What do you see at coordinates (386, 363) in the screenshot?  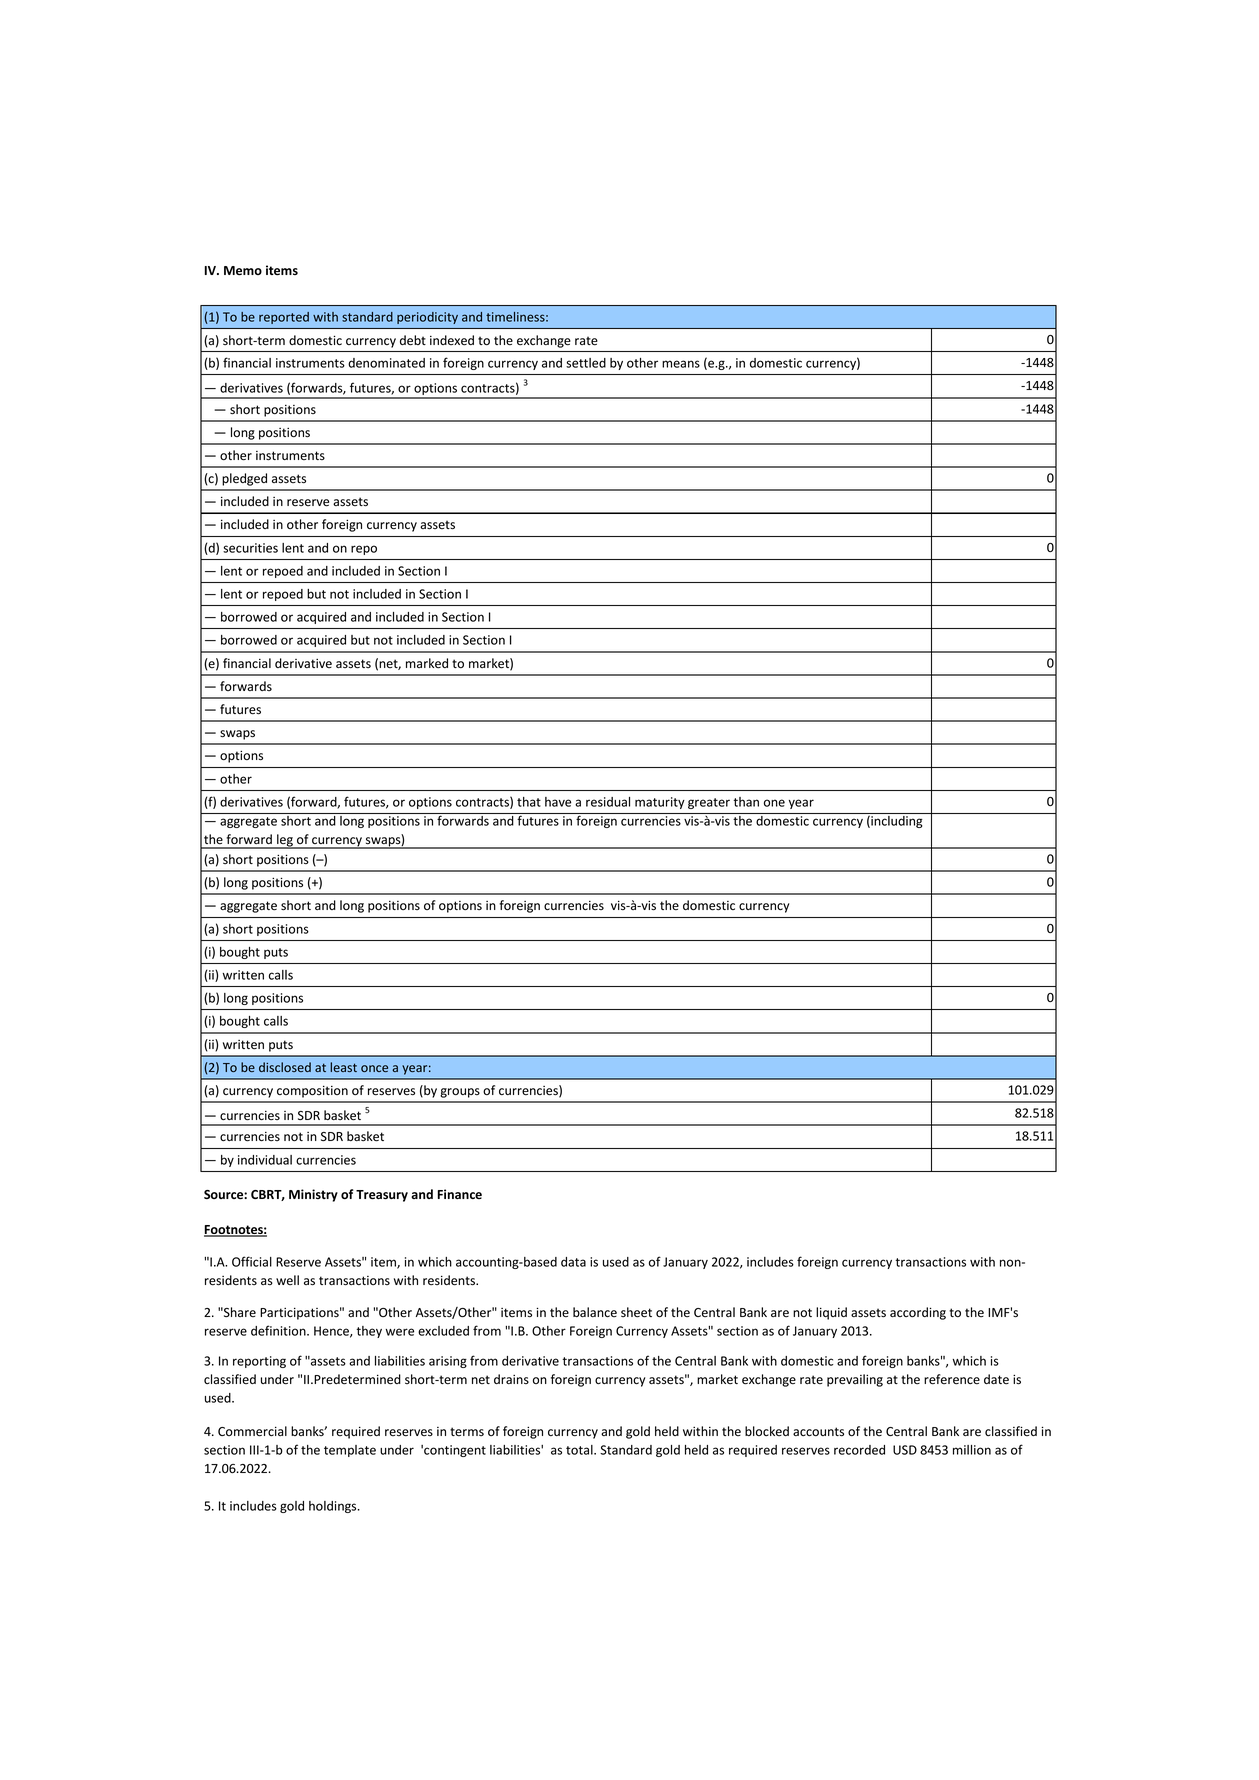 I see `denominated` at bounding box center [386, 363].
